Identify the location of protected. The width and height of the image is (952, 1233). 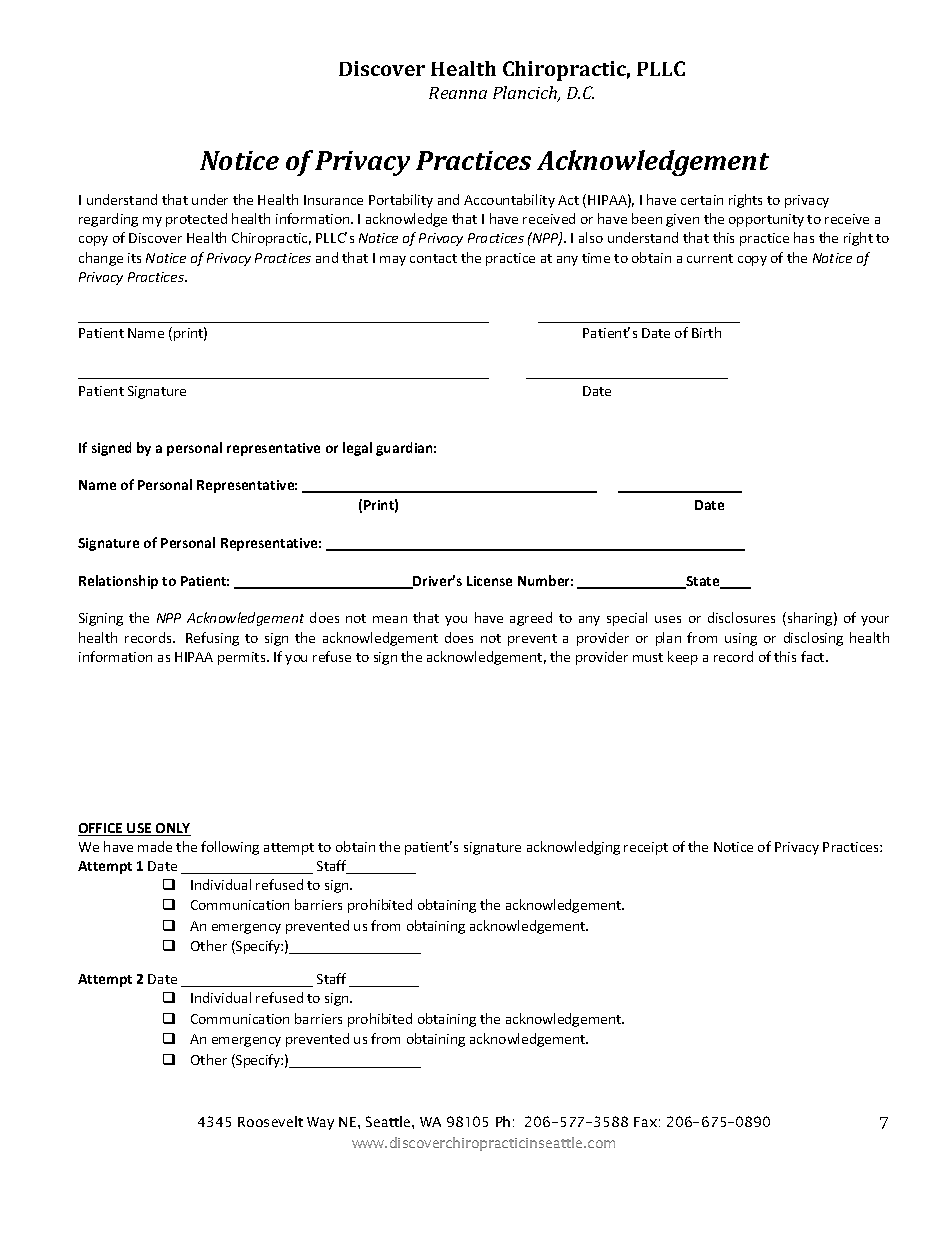
(196, 220).
